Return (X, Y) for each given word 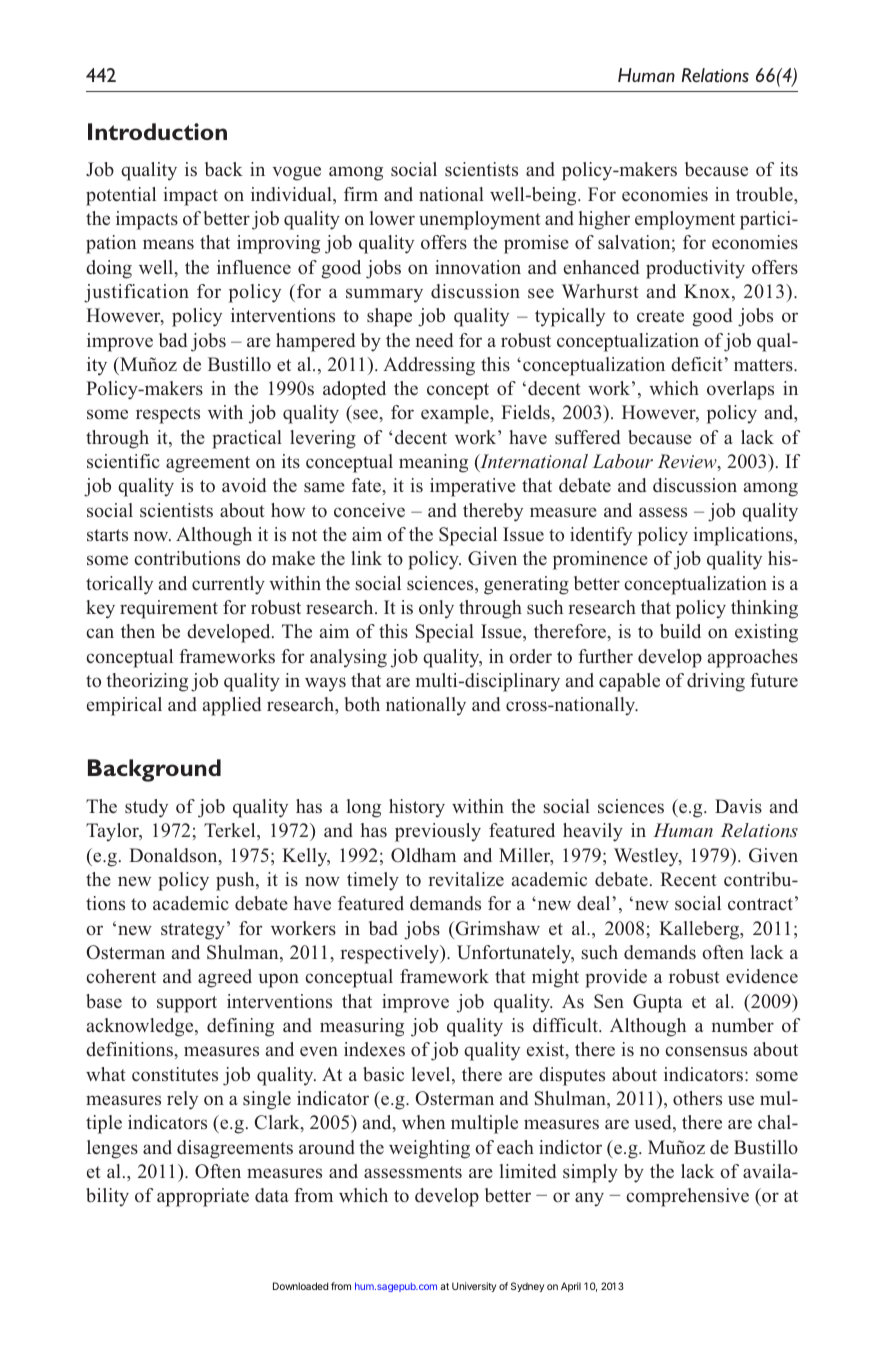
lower (392, 218)
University (474, 1287)
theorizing (147, 682)
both (362, 704)
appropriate (203, 1197)
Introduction (157, 131)
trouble (765, 194)
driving (716, 682)
